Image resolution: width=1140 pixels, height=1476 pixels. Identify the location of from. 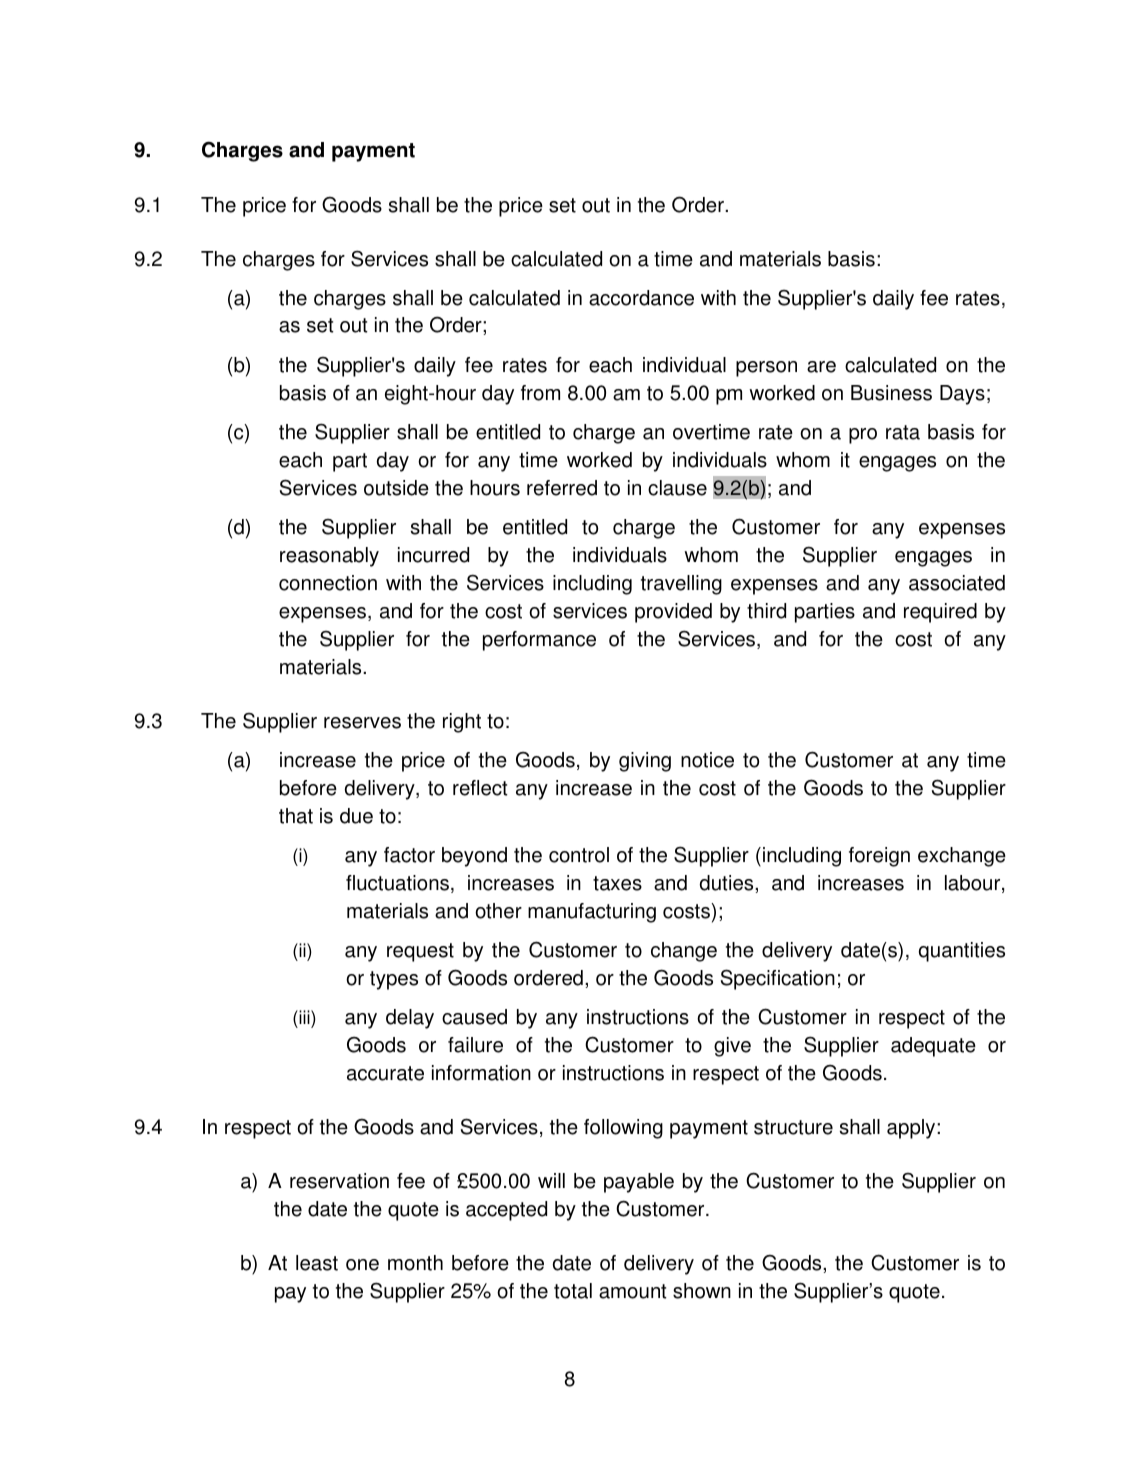
(540, 393).
